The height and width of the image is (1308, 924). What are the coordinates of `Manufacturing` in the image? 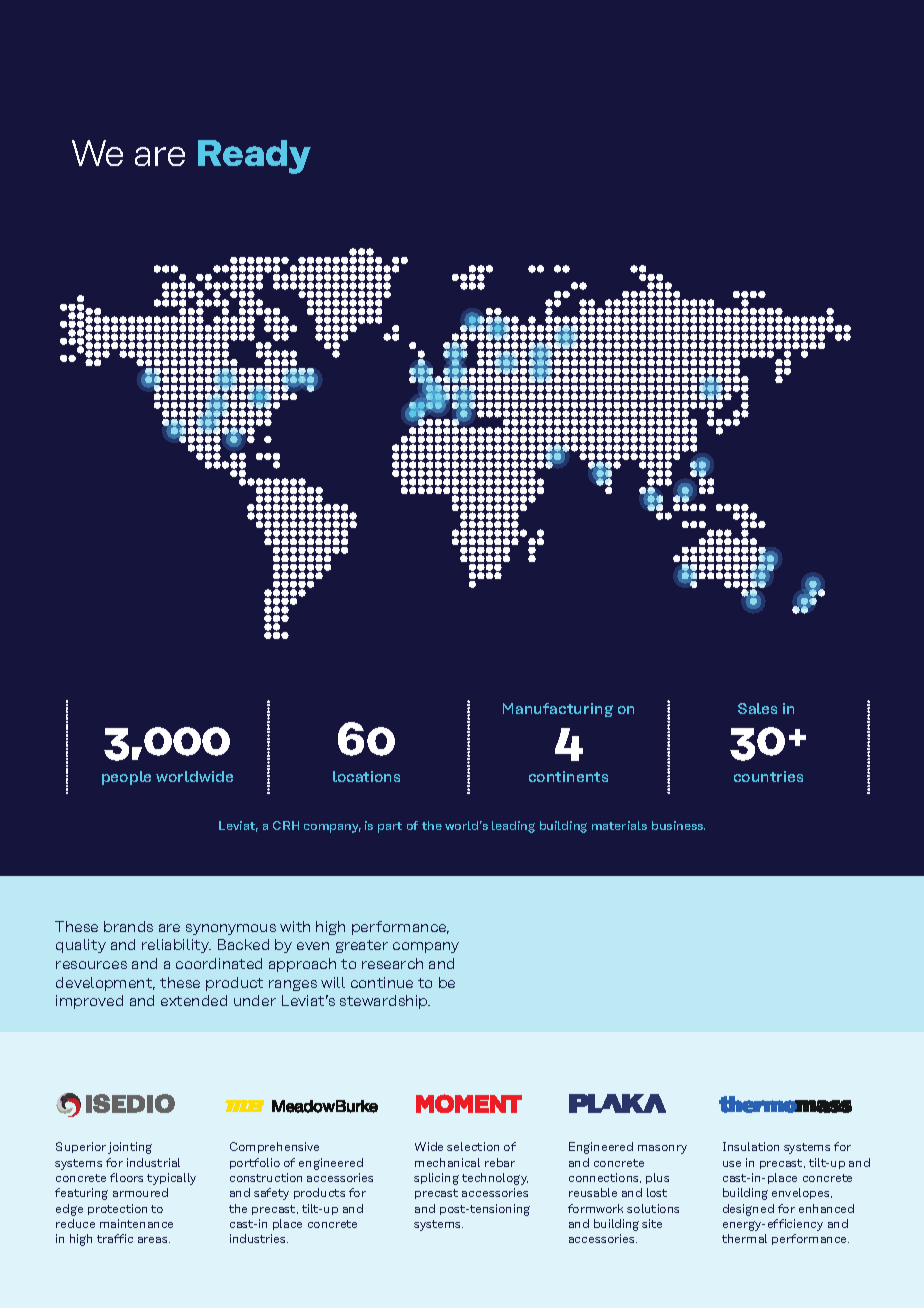 It's located at (558, 710).
